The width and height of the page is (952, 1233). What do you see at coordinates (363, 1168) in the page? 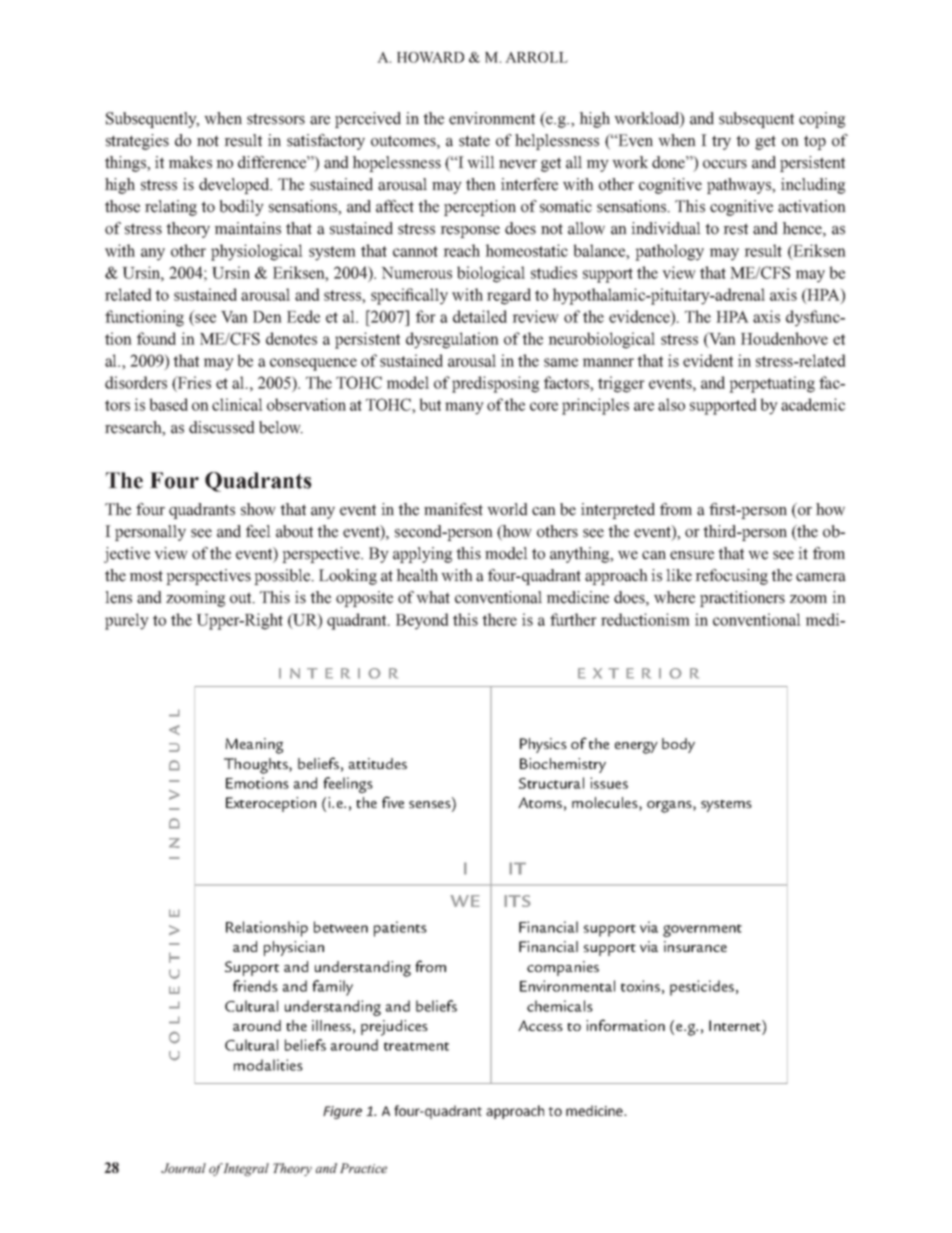
I see `Practice` at bounding box center [363, 1168].
